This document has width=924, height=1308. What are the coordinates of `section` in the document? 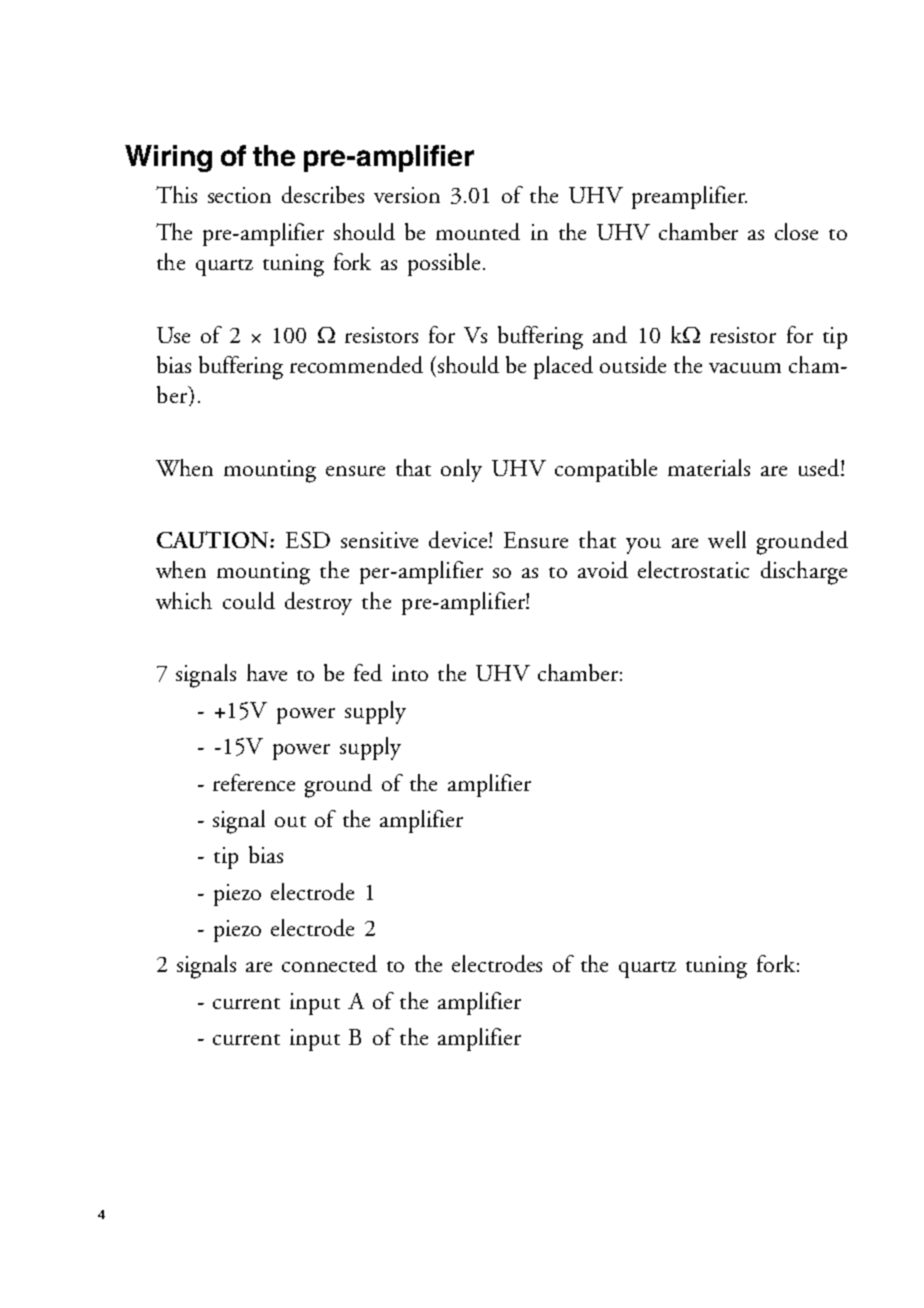 It's located at (239, 195).
